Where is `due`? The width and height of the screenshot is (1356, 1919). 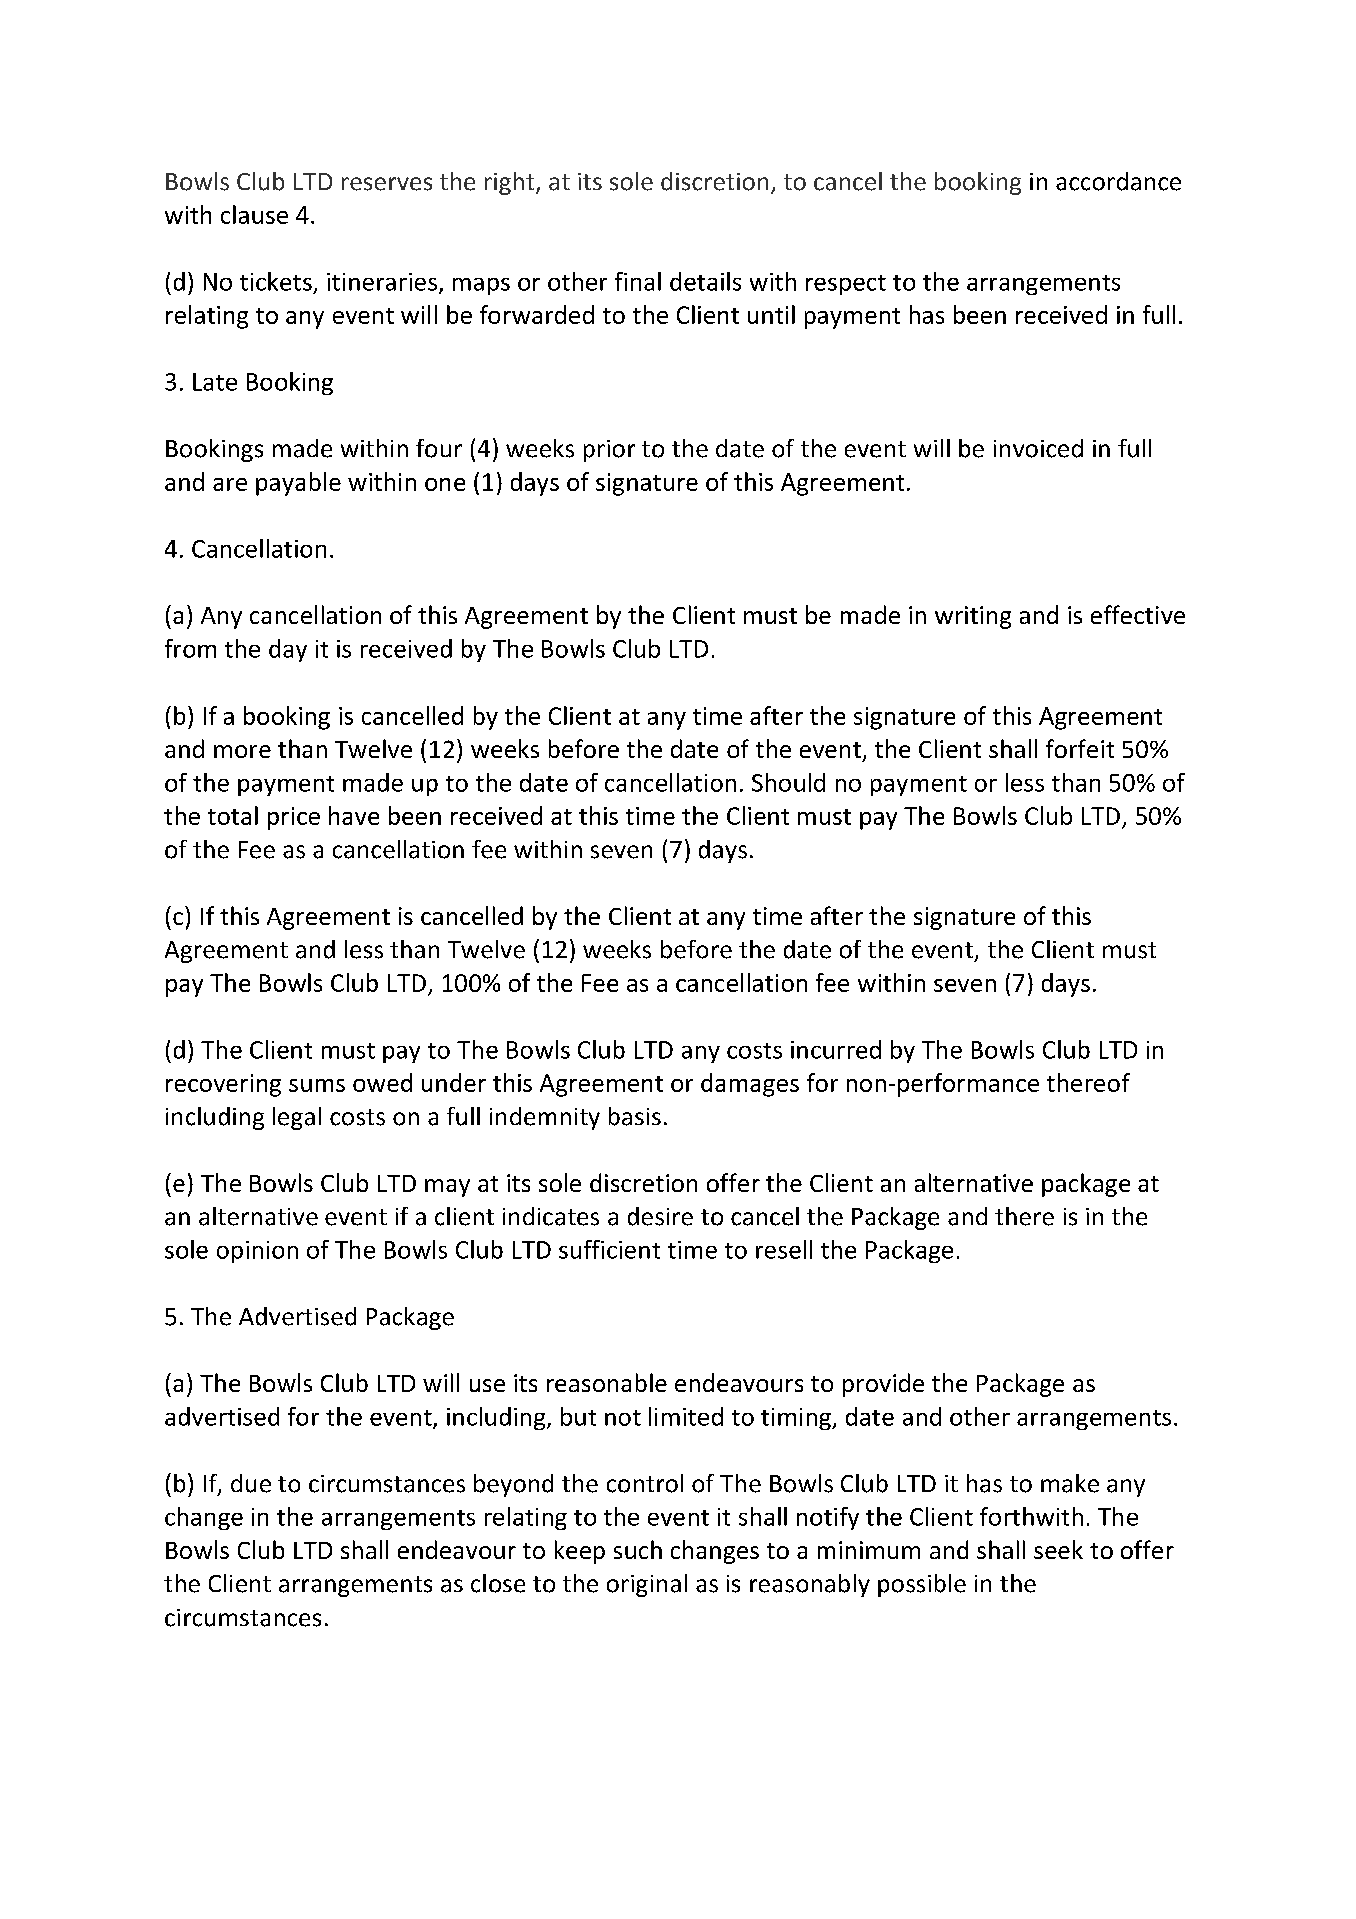 due is located at coordinates (251, 1483).
